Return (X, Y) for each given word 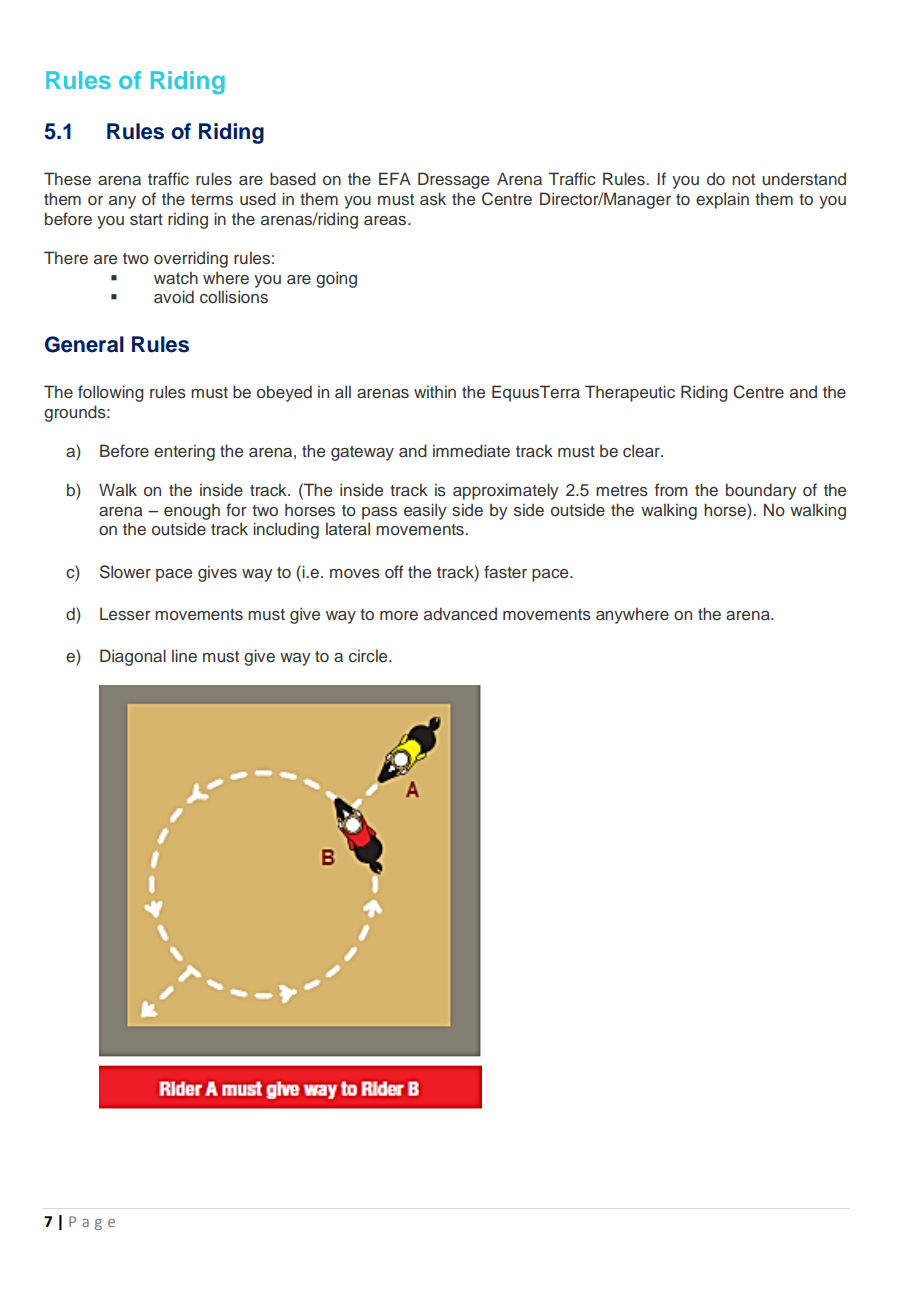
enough (192, 511)
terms (212, 200)
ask (433, 199)
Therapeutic (630, 393)
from (671, 489)
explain (722, 200)
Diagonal (133, 657)
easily (425, 511)
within (435, 391)
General (84, 344)
